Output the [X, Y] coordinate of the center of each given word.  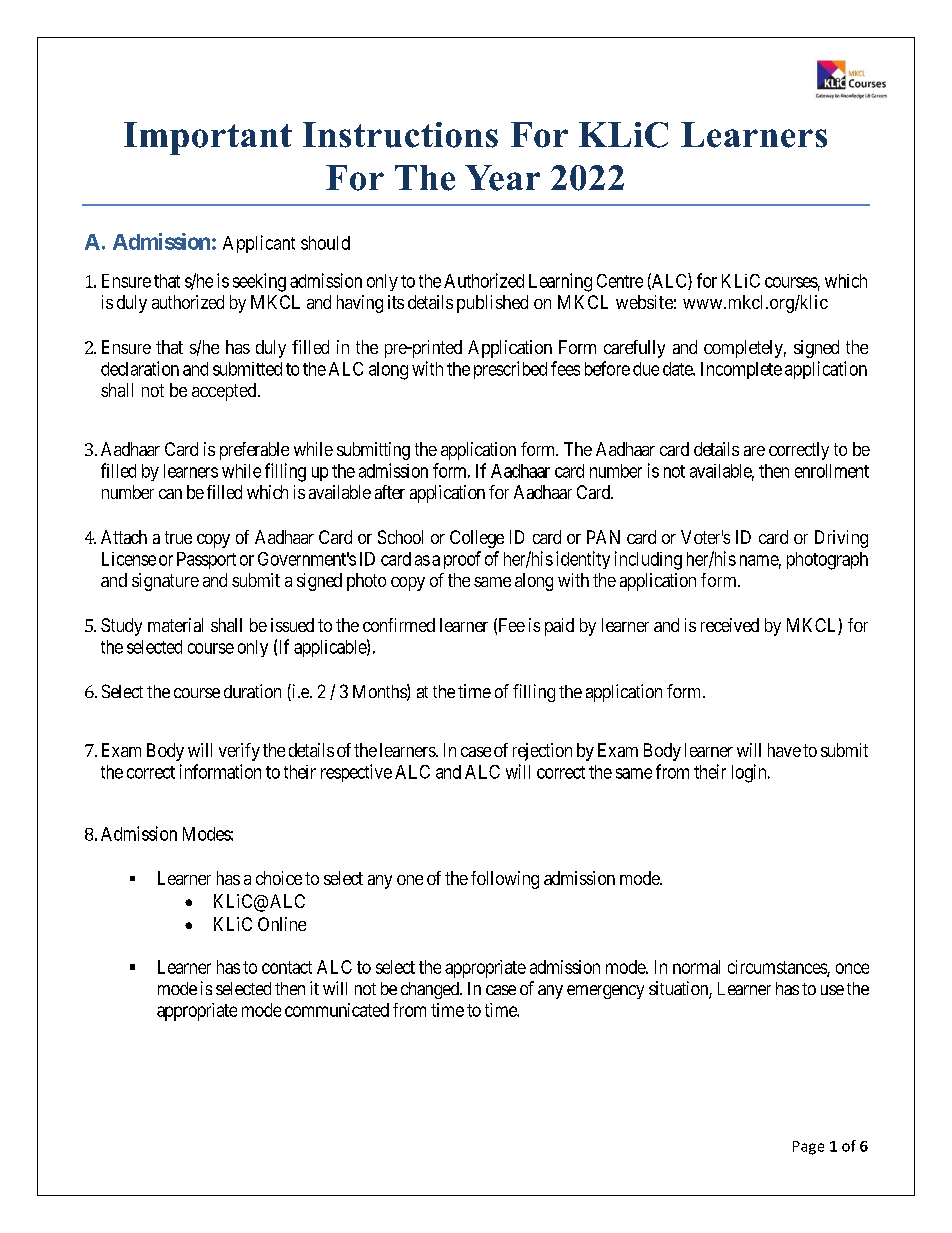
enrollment [832, 471]
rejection [542, 752]
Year [502, 178]
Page [808, 1148]
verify [239, 752]
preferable [254, 451]
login [750, 773]
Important [208, 138]
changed [431, 990]
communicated [337, 1010]
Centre [620, 281]
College [477, 539]
